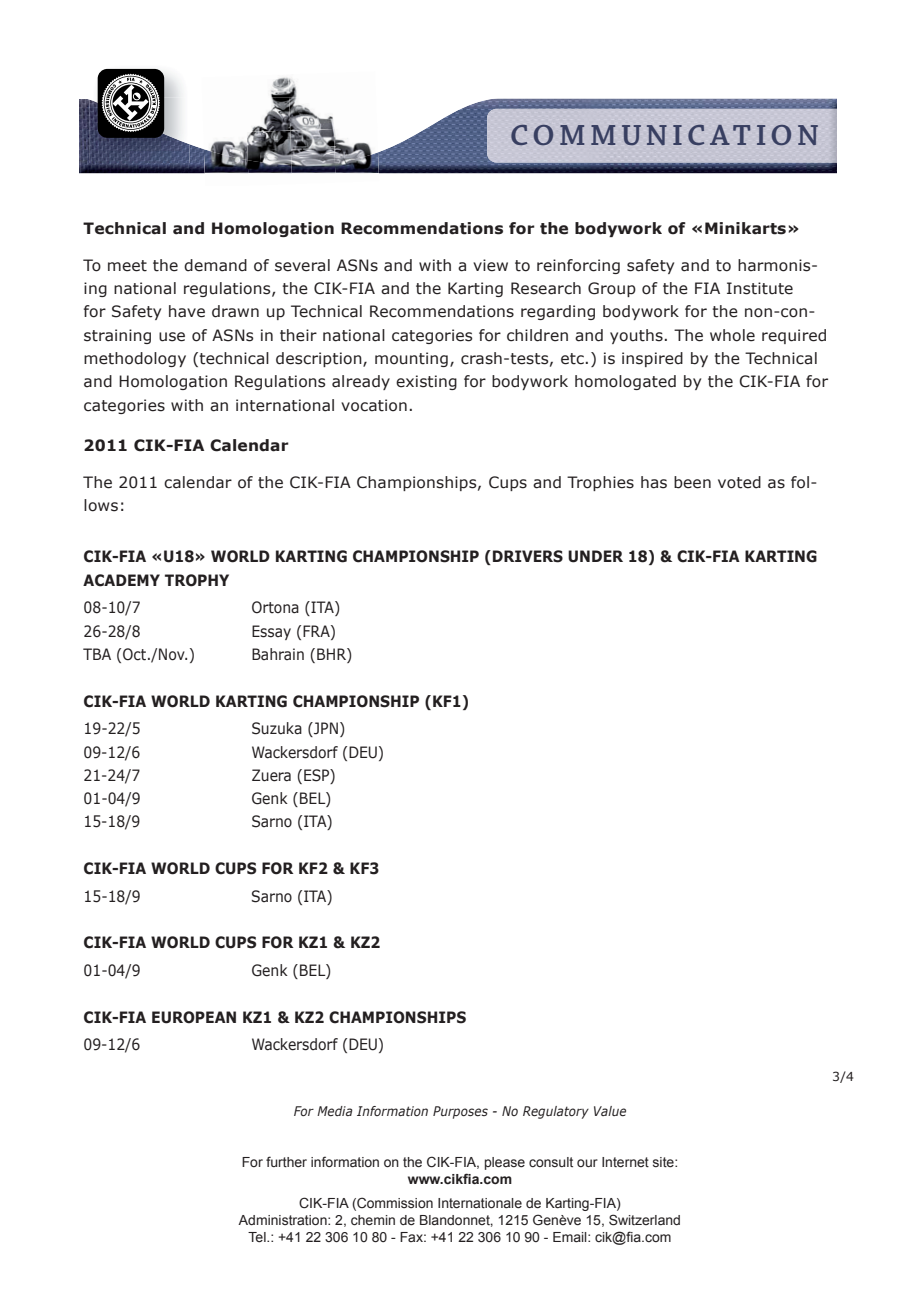 Image resolution: width=924 pixels, height=1308 pixels. What do you see at coordinates (490, 265) in the screenshot?
I see `view` at bounding box center [490, 265].
